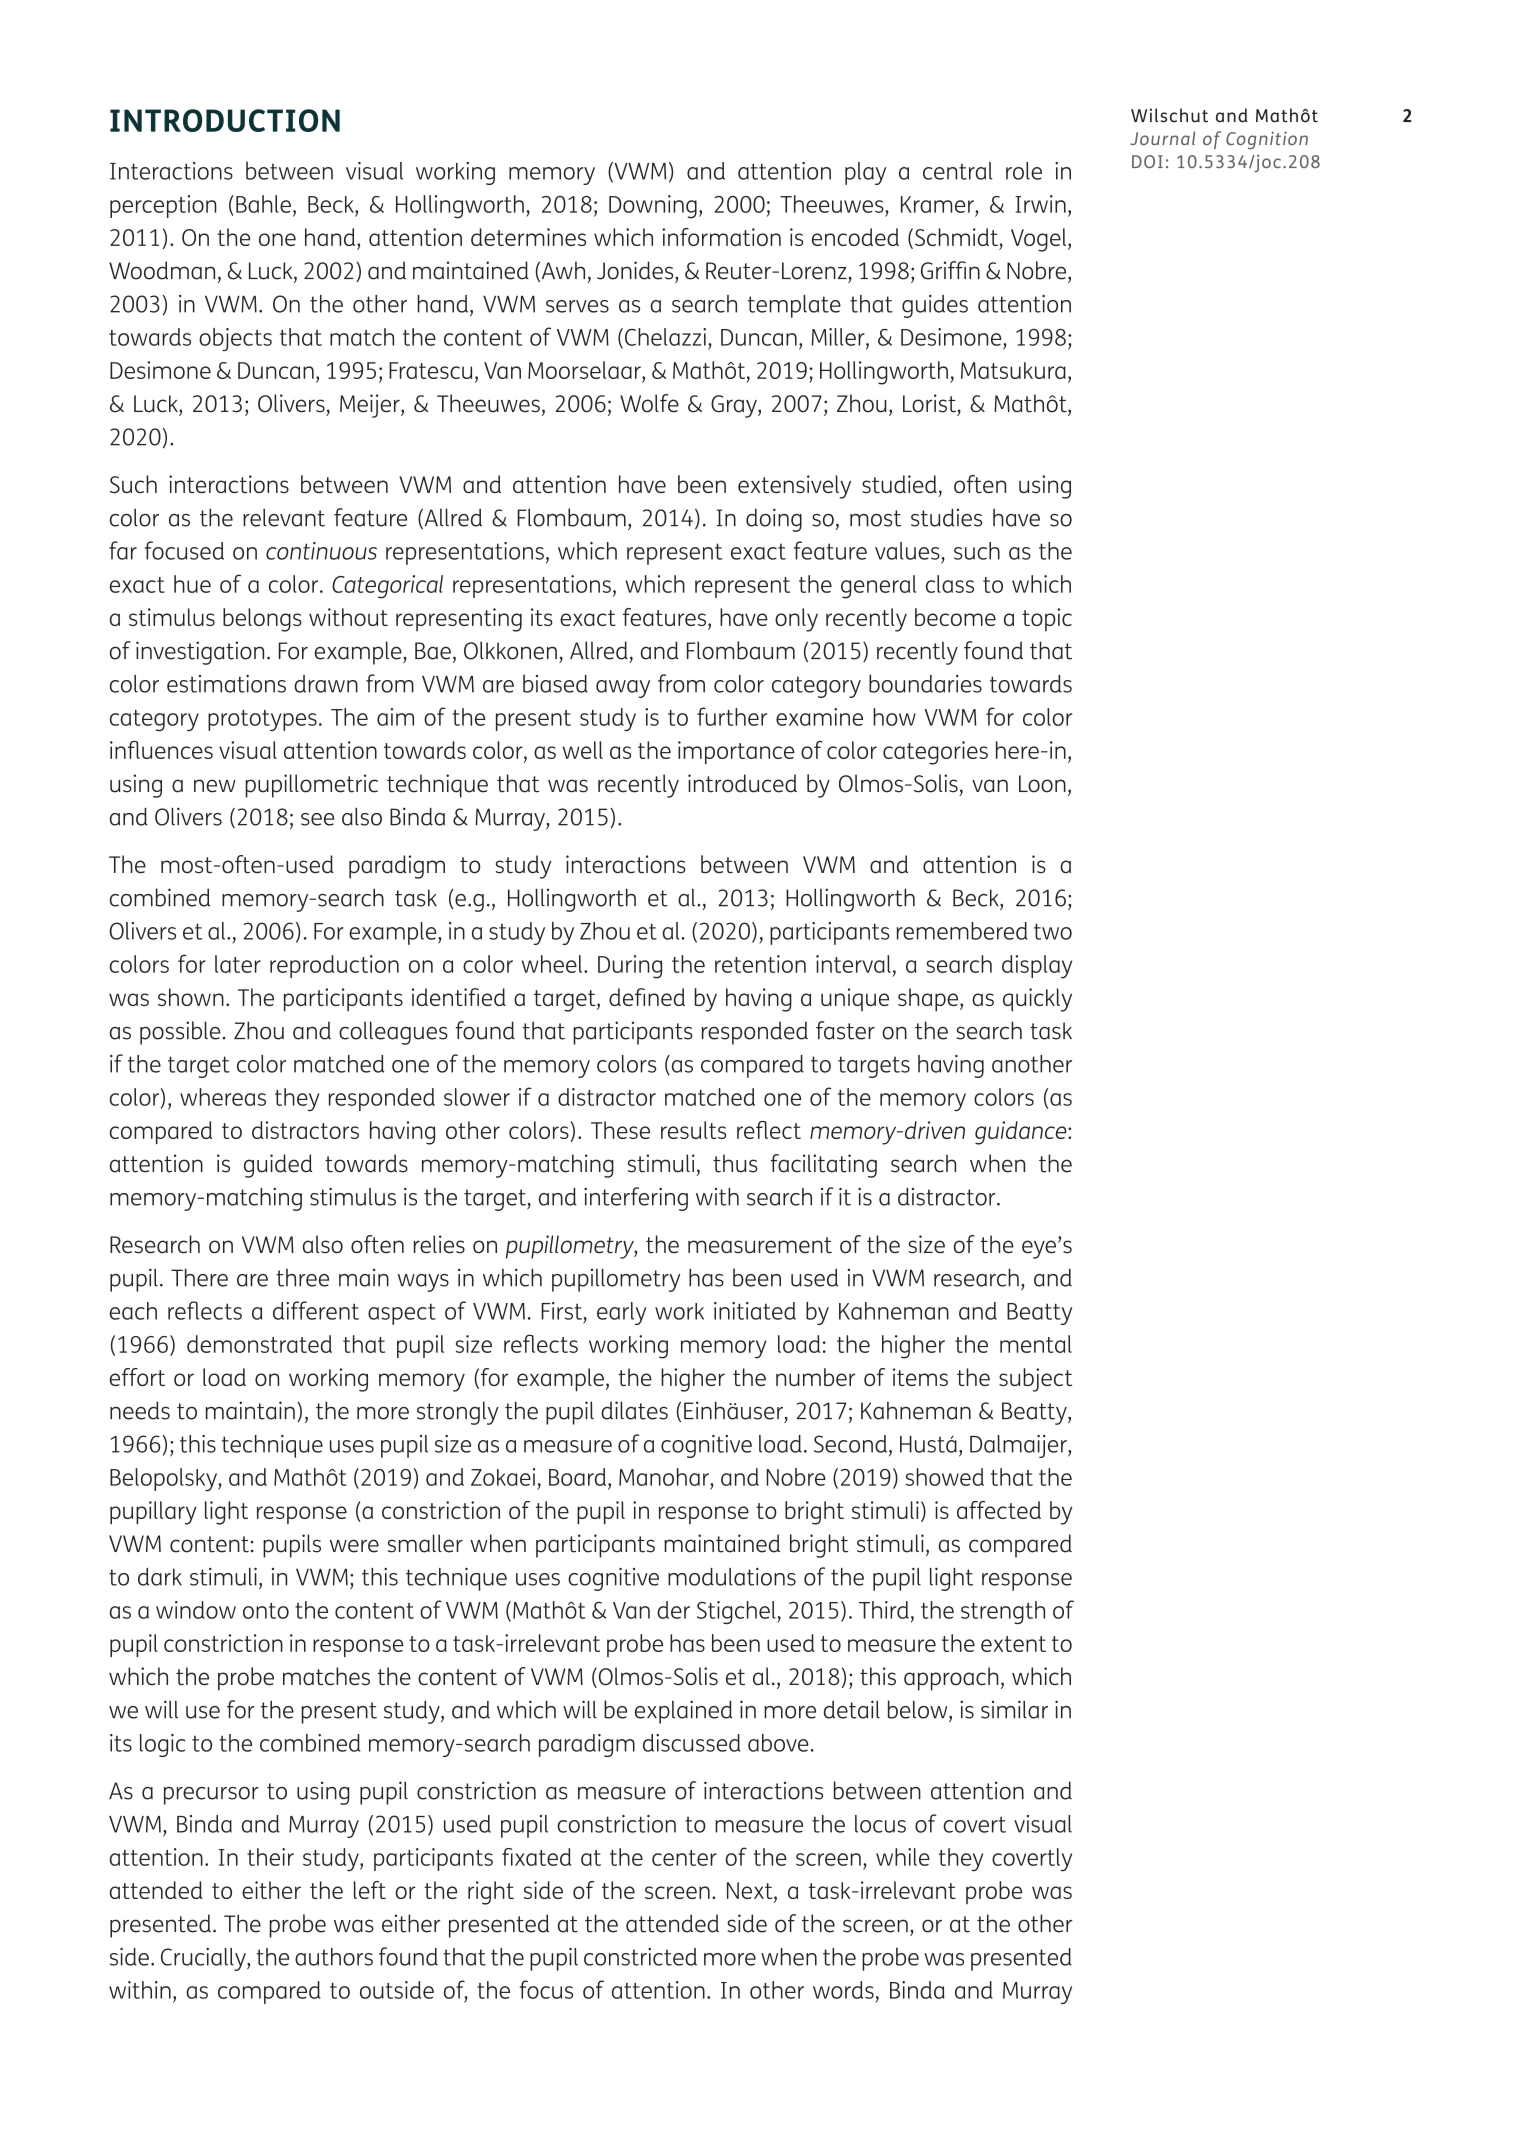 This screenshot has width=1522, height=2152. I want to click on belongs, so click(262, 620).
